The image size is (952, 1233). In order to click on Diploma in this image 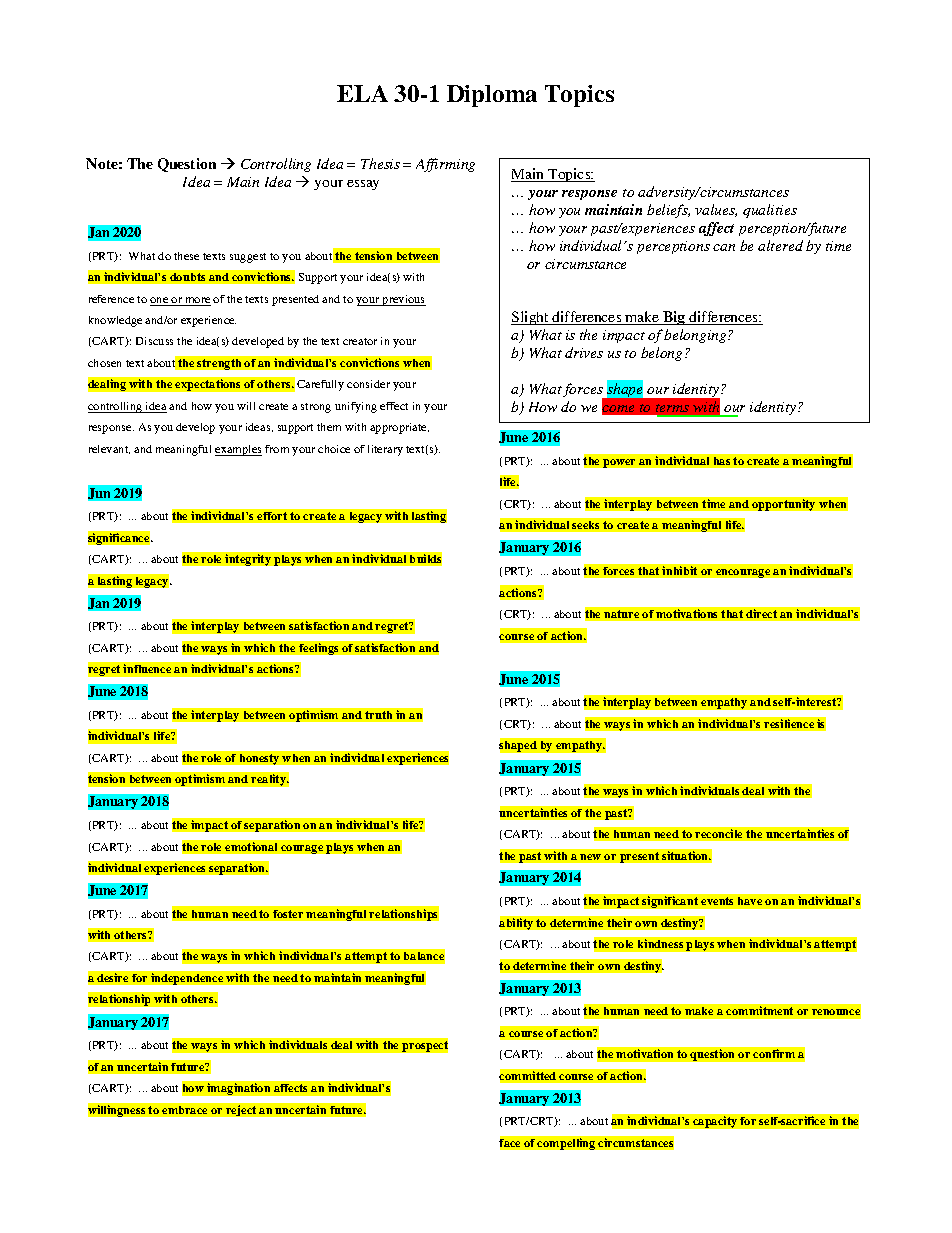, I will do `click(492, 96)`.
